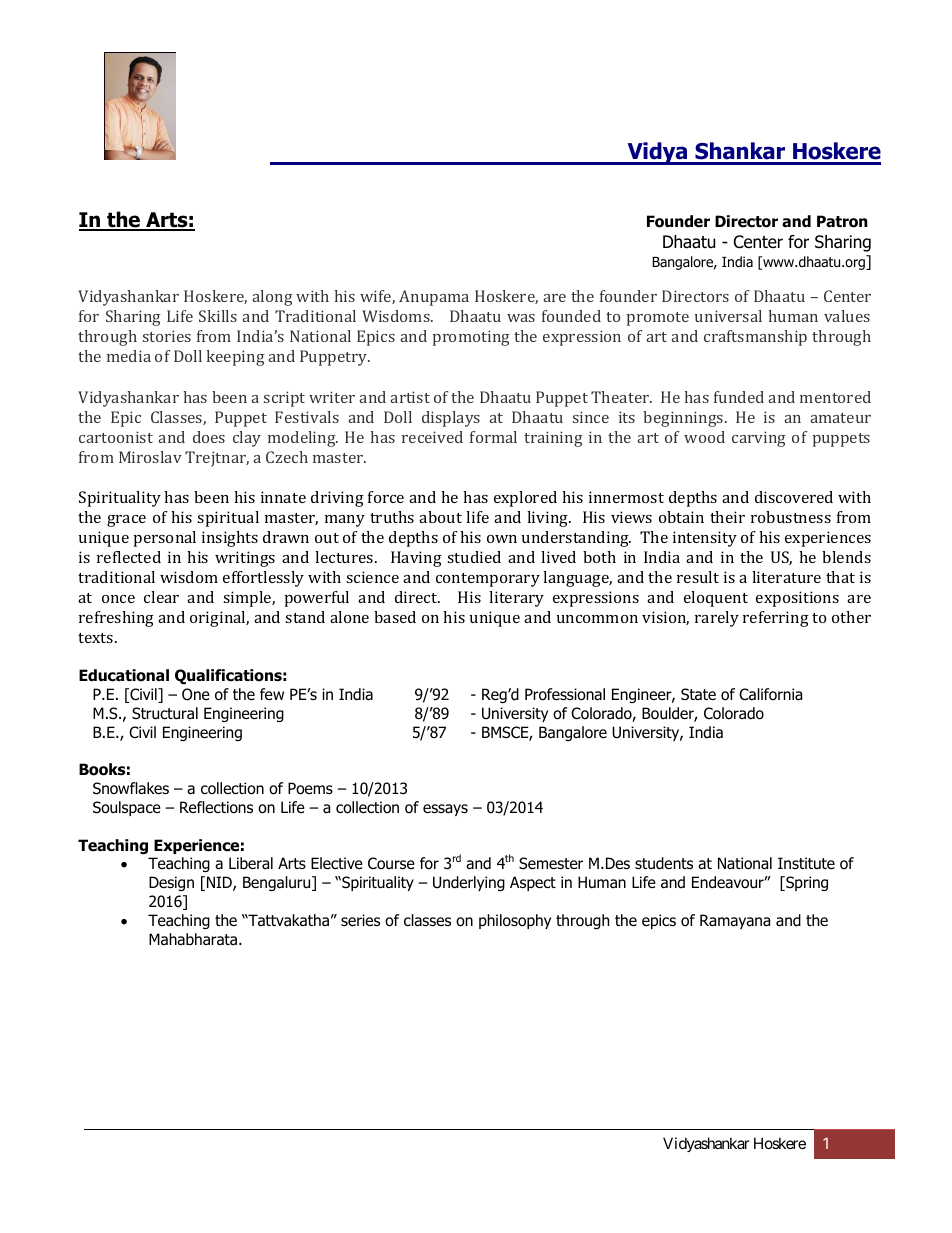 The width and height of the screenshot is (952, 1233). What do you see at coordinates (488, 580) in the screenshot?
I see `contemporary` at bounding box center [488, 580].
